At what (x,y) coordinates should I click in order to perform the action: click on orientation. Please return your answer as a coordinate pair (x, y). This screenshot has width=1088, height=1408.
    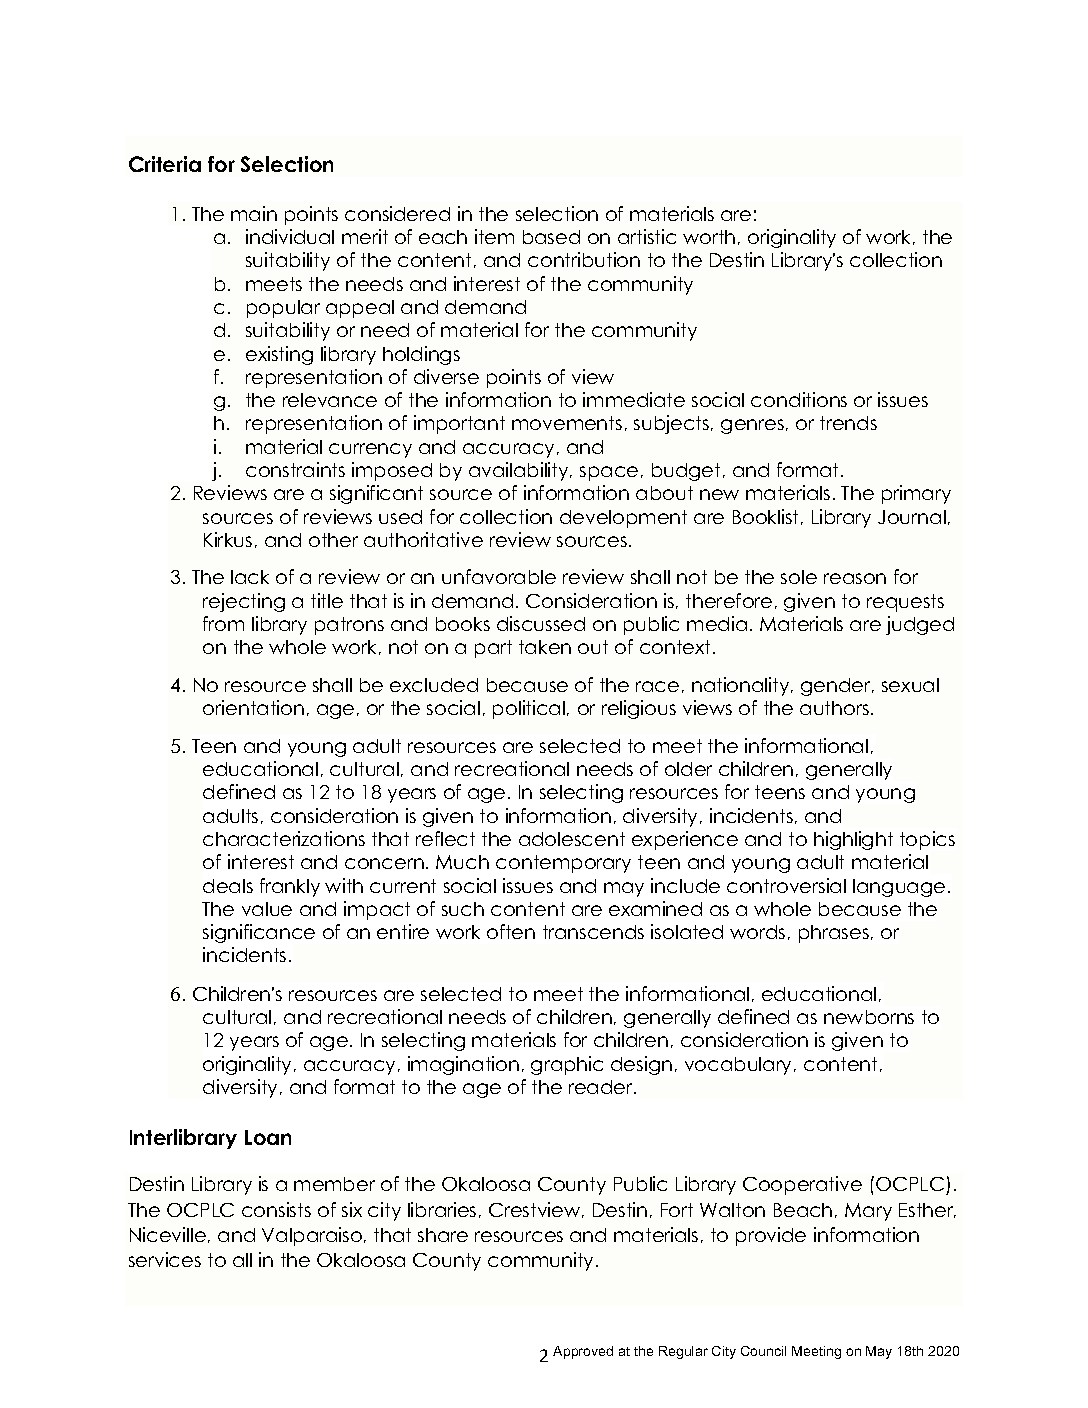
    Looking at the image, I should click on (253, 707).
